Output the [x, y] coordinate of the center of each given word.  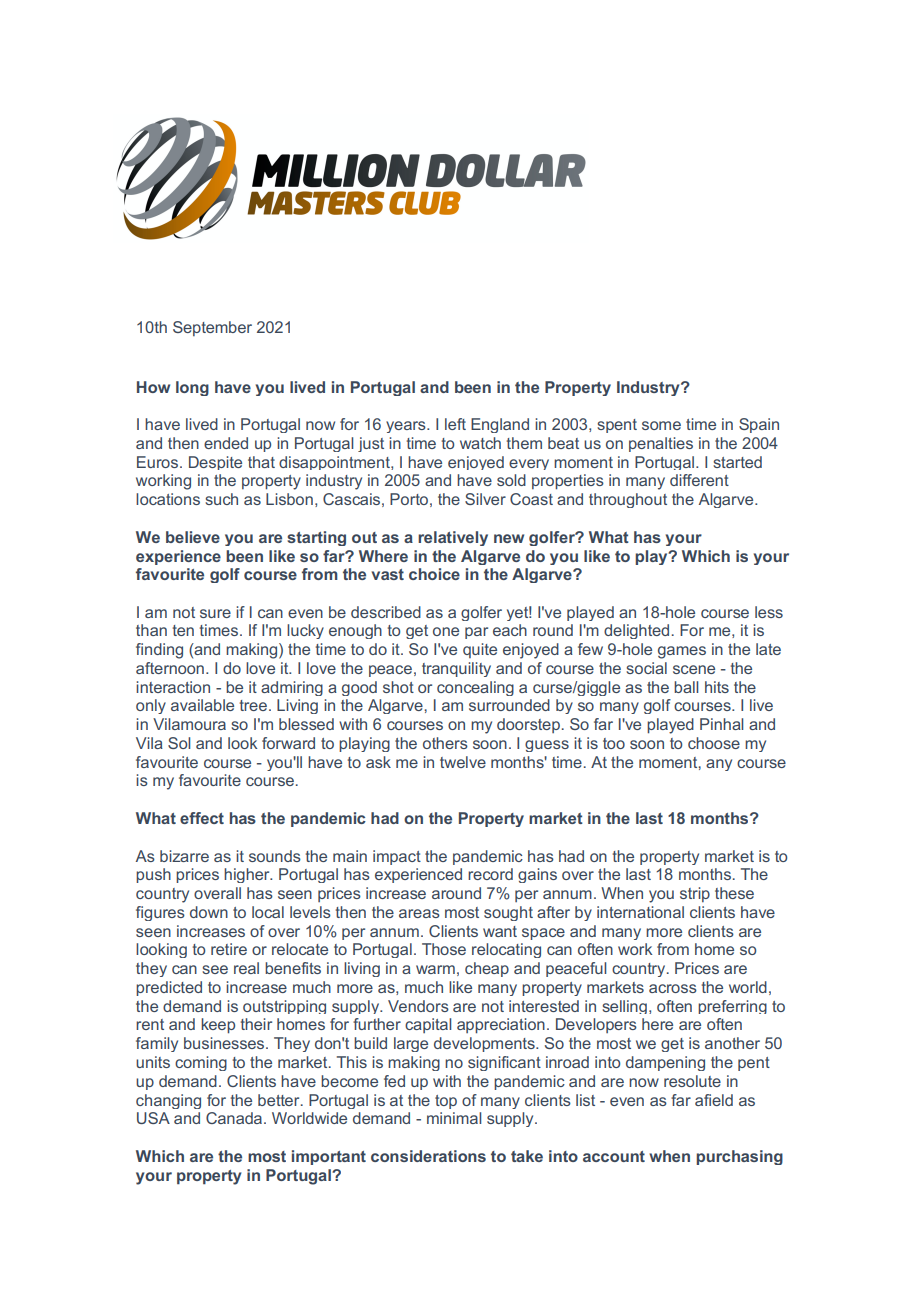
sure [215, 613]
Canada [235, 1118]
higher [248, 875]
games [682, 652]
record [490, 874]
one [446, 631]
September [212, 328]
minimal [454, 1118]
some [661, 425]
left [455, 424]
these [734, 893]
